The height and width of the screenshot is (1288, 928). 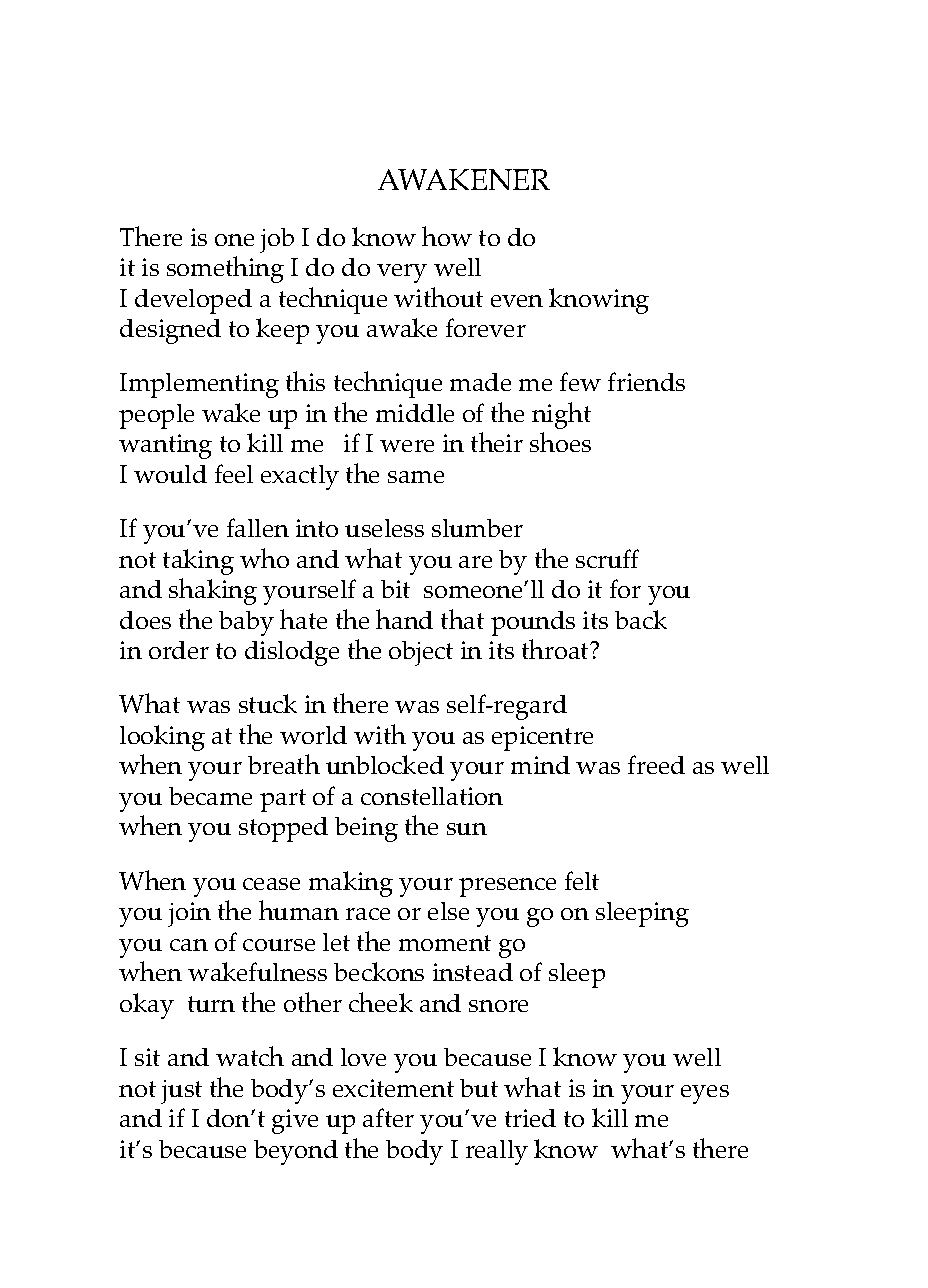 What do you see at coordinates (225, 269) in the screenshot?
I see `something` at bounding box center [225, 269].
